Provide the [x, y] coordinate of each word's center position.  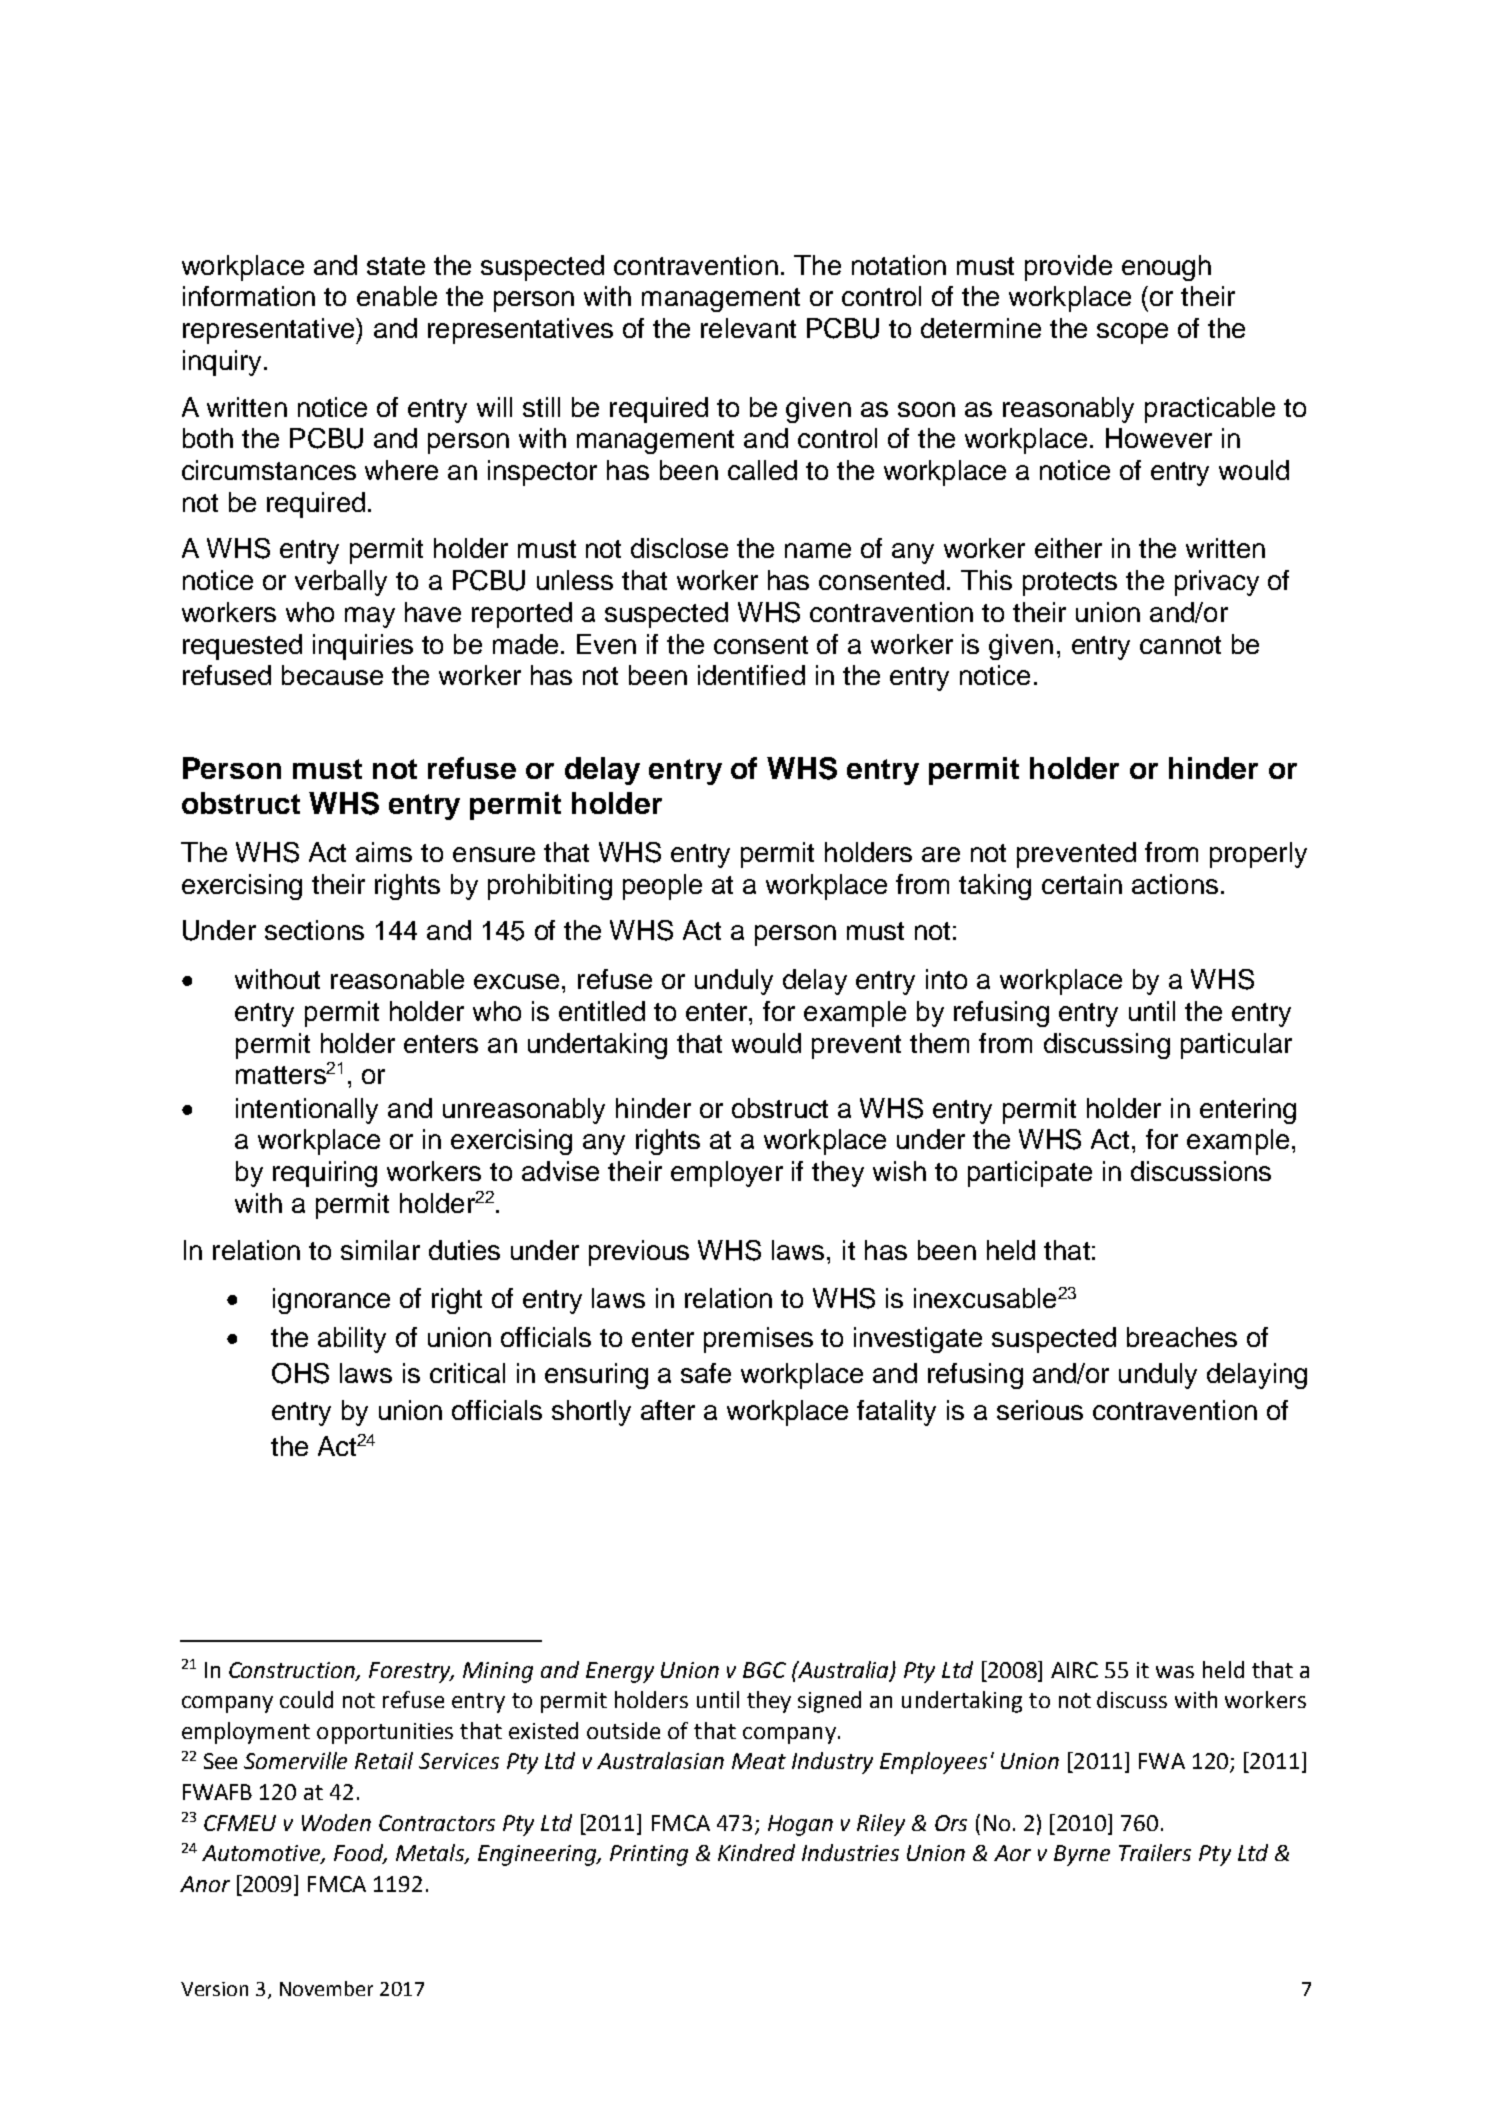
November [326, 1988]
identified [751, 675]
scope [1132, 333]
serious [1040, 1410]
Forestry [411, 1672]
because [332, 675]
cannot [1180, 645]
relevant [748, 328]
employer [727, 1174]
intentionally [307, 1111]
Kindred [756, 1852]
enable [397, 296]
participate [1030, 1174]
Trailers [1155, 1852]
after [668, 1410]
